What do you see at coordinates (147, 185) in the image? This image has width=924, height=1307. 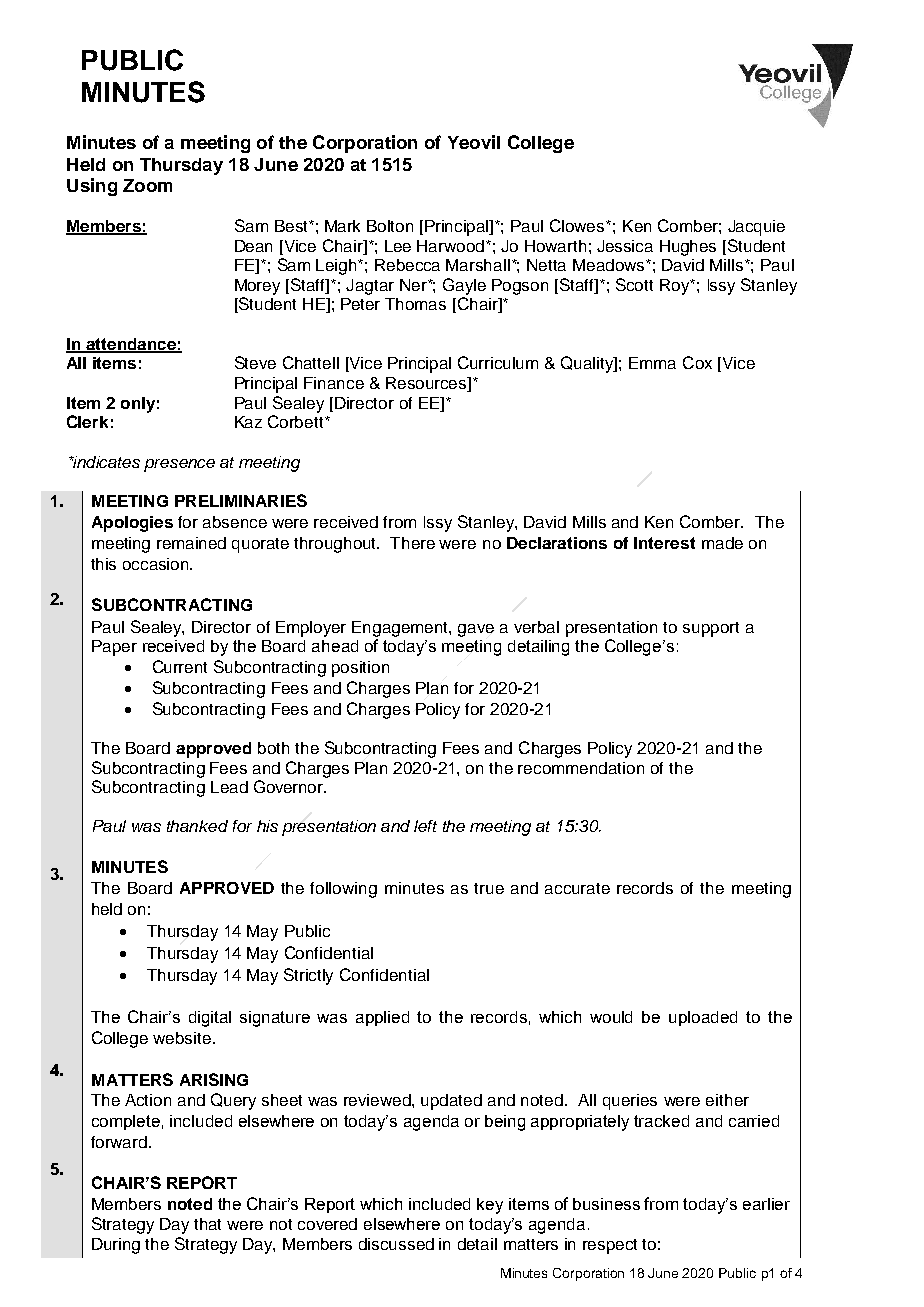 I see `Zoom` at bounding box center [147, 185].
